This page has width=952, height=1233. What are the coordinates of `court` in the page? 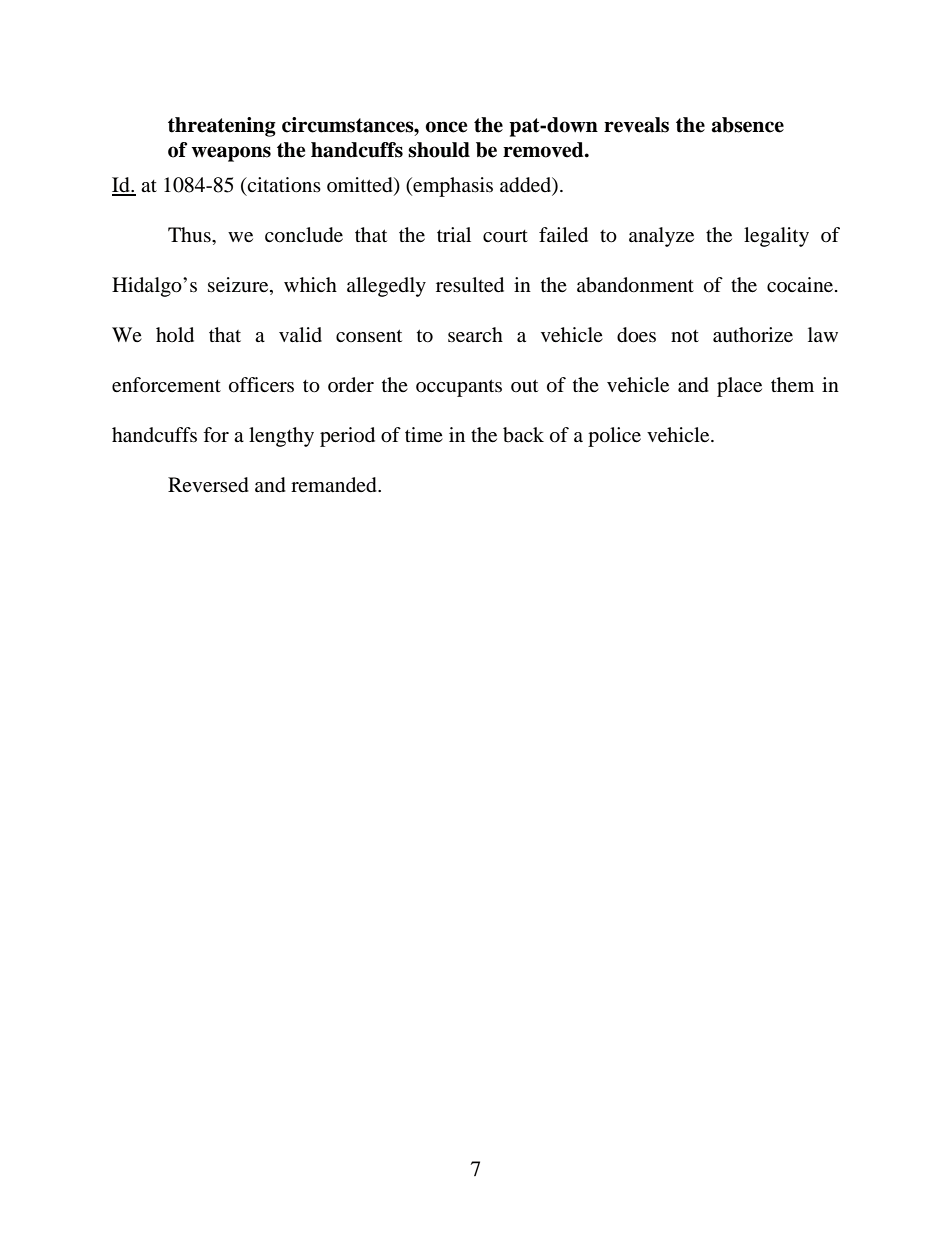 It's located at (505, 236).
